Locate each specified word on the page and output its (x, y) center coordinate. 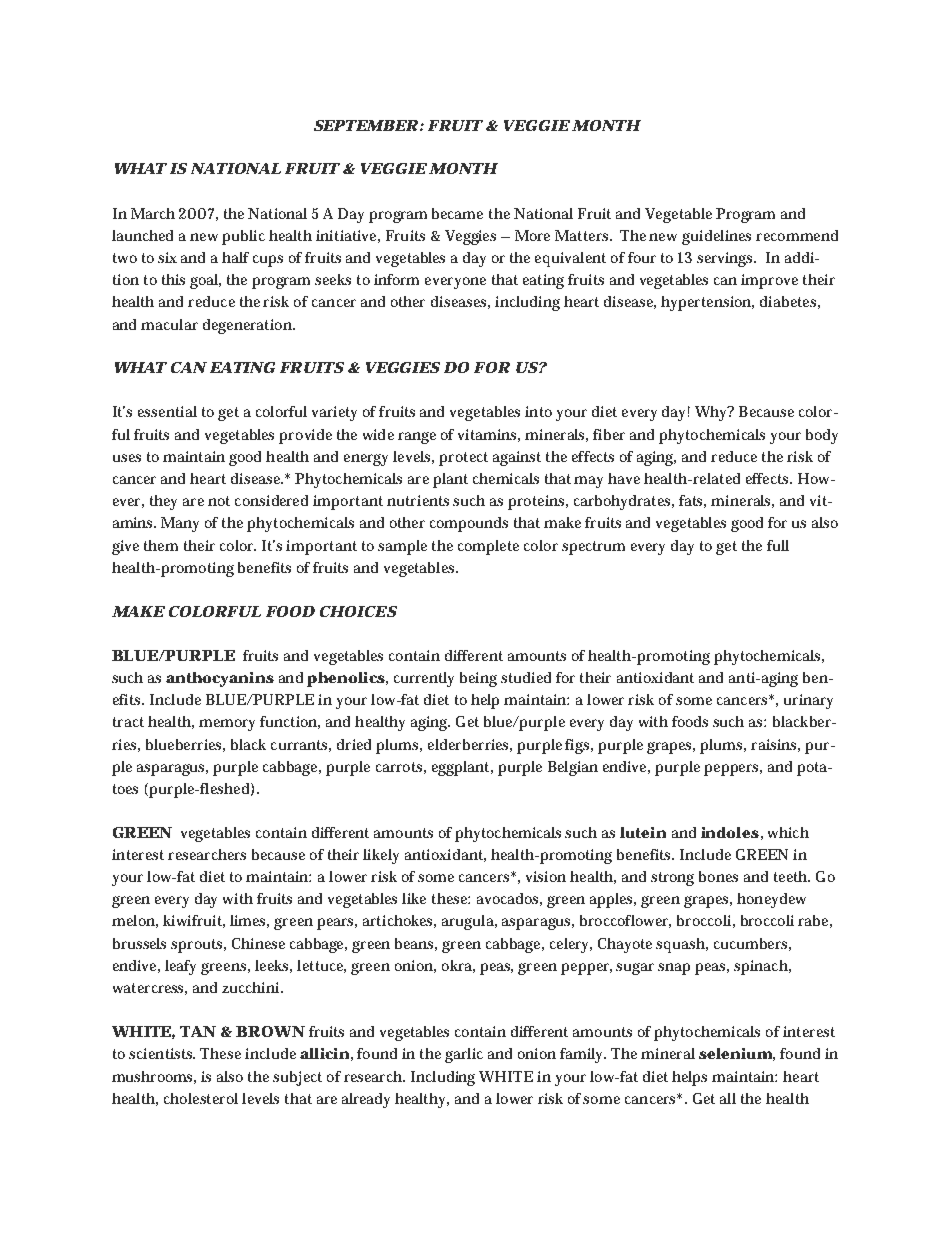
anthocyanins (220, 679)
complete (488, 547)
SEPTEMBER (367, 125)
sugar (637, 969)
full (778, 545)
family (583, 1055)
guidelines (716, 237)
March (153, 213)
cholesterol (201, 1098)
